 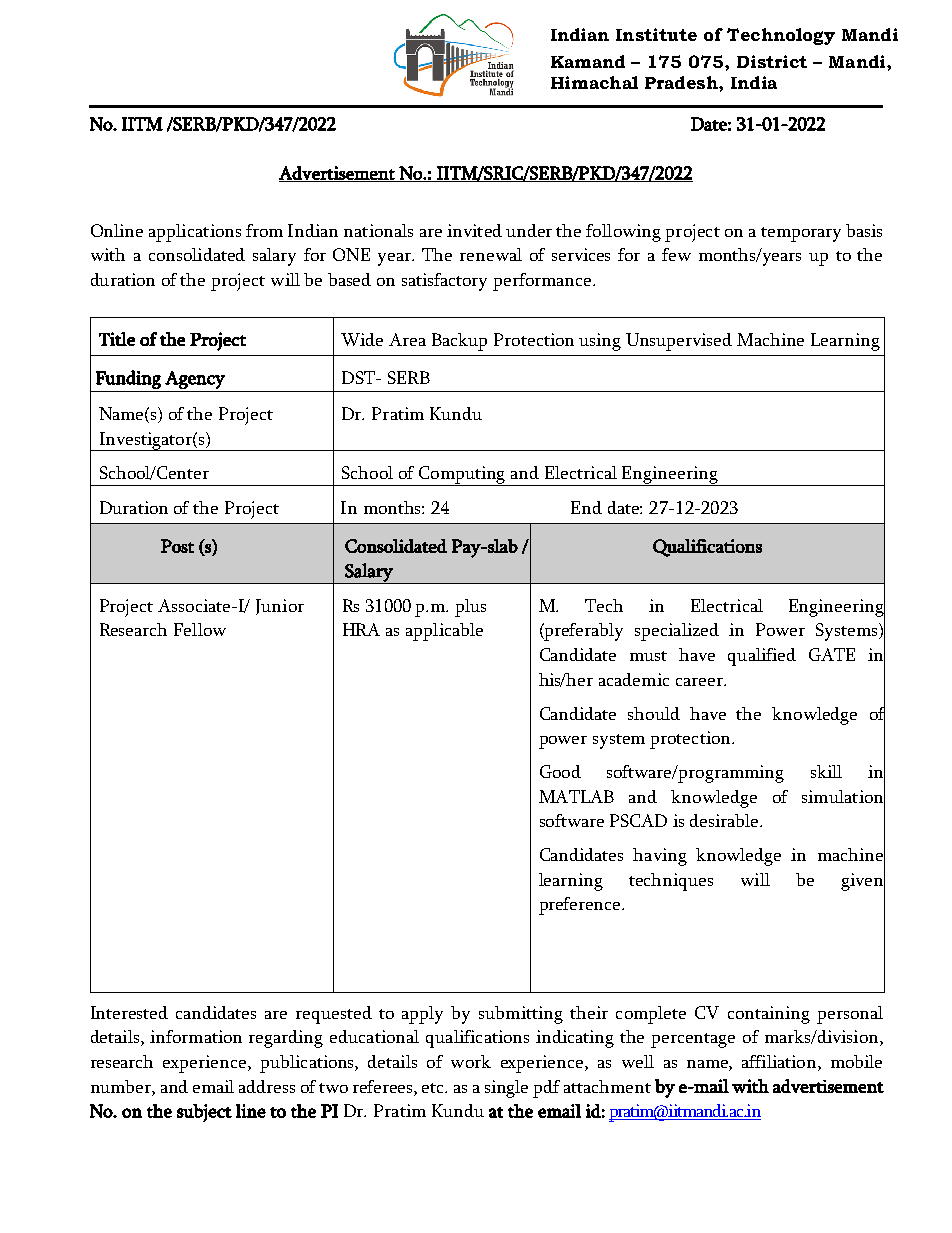 I want to click on Interested, so click(x=129, y=1012).
